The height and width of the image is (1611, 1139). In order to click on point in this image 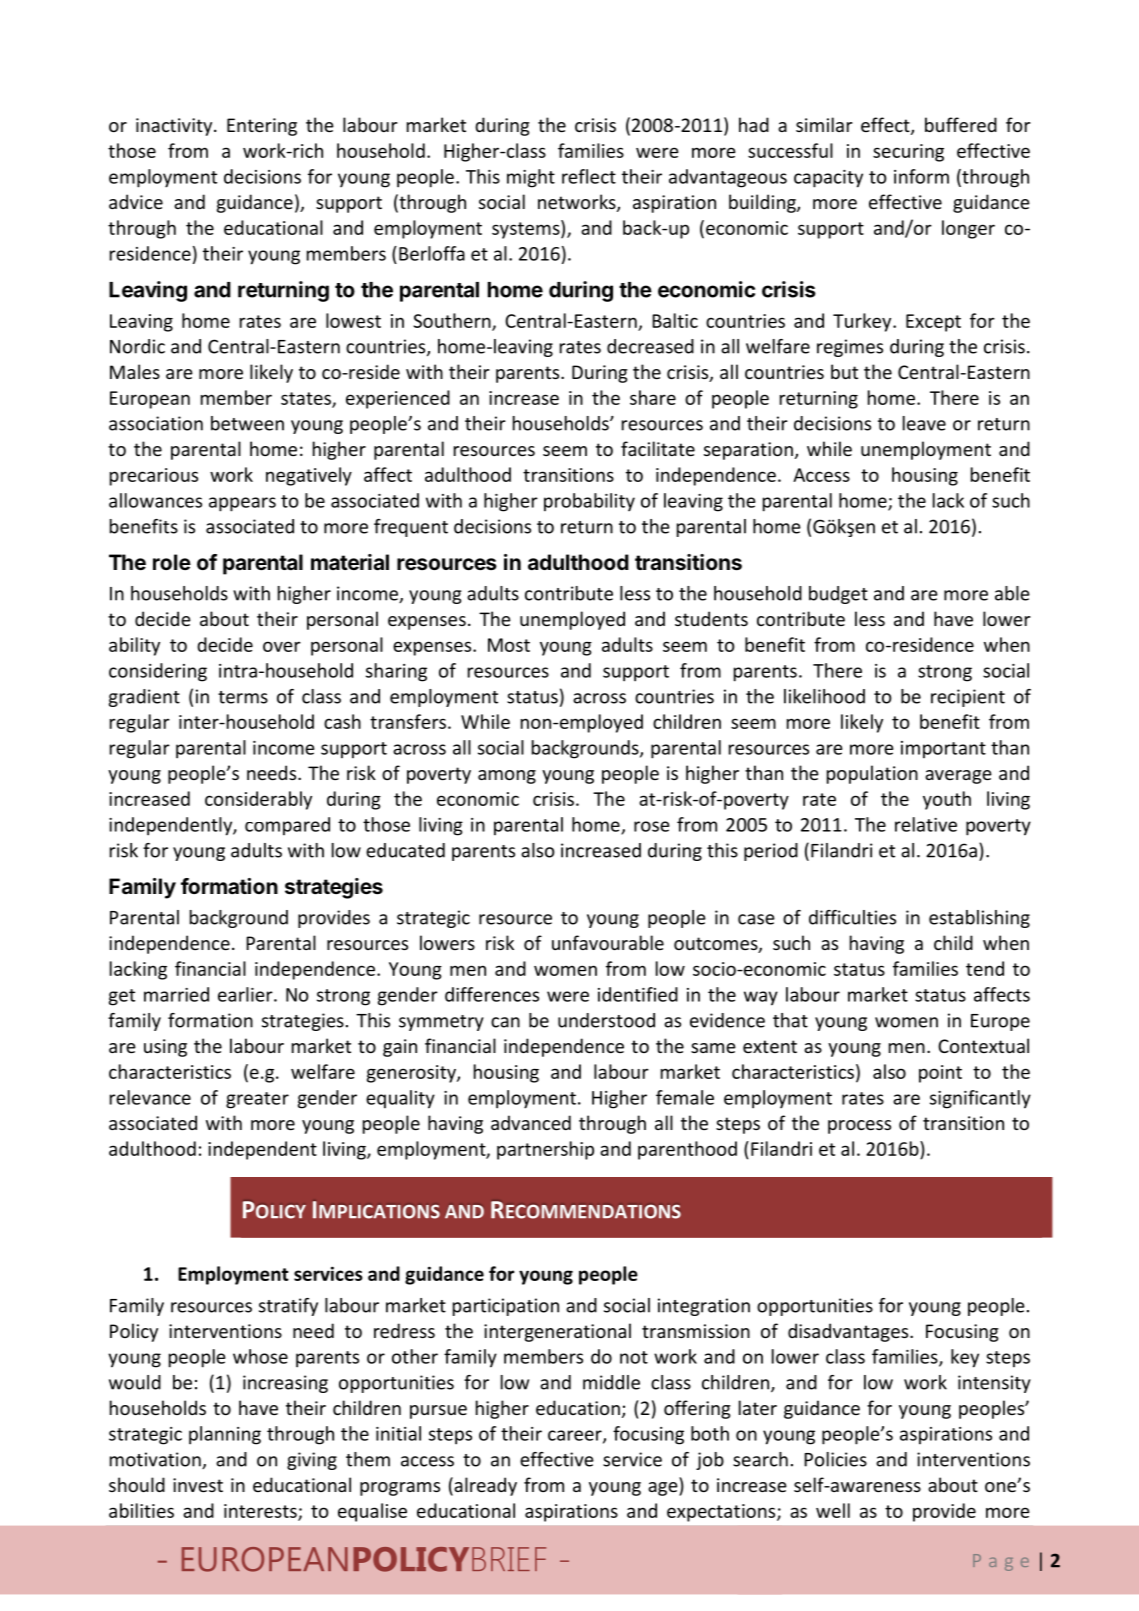, I will do `click(940, 1074)`.
